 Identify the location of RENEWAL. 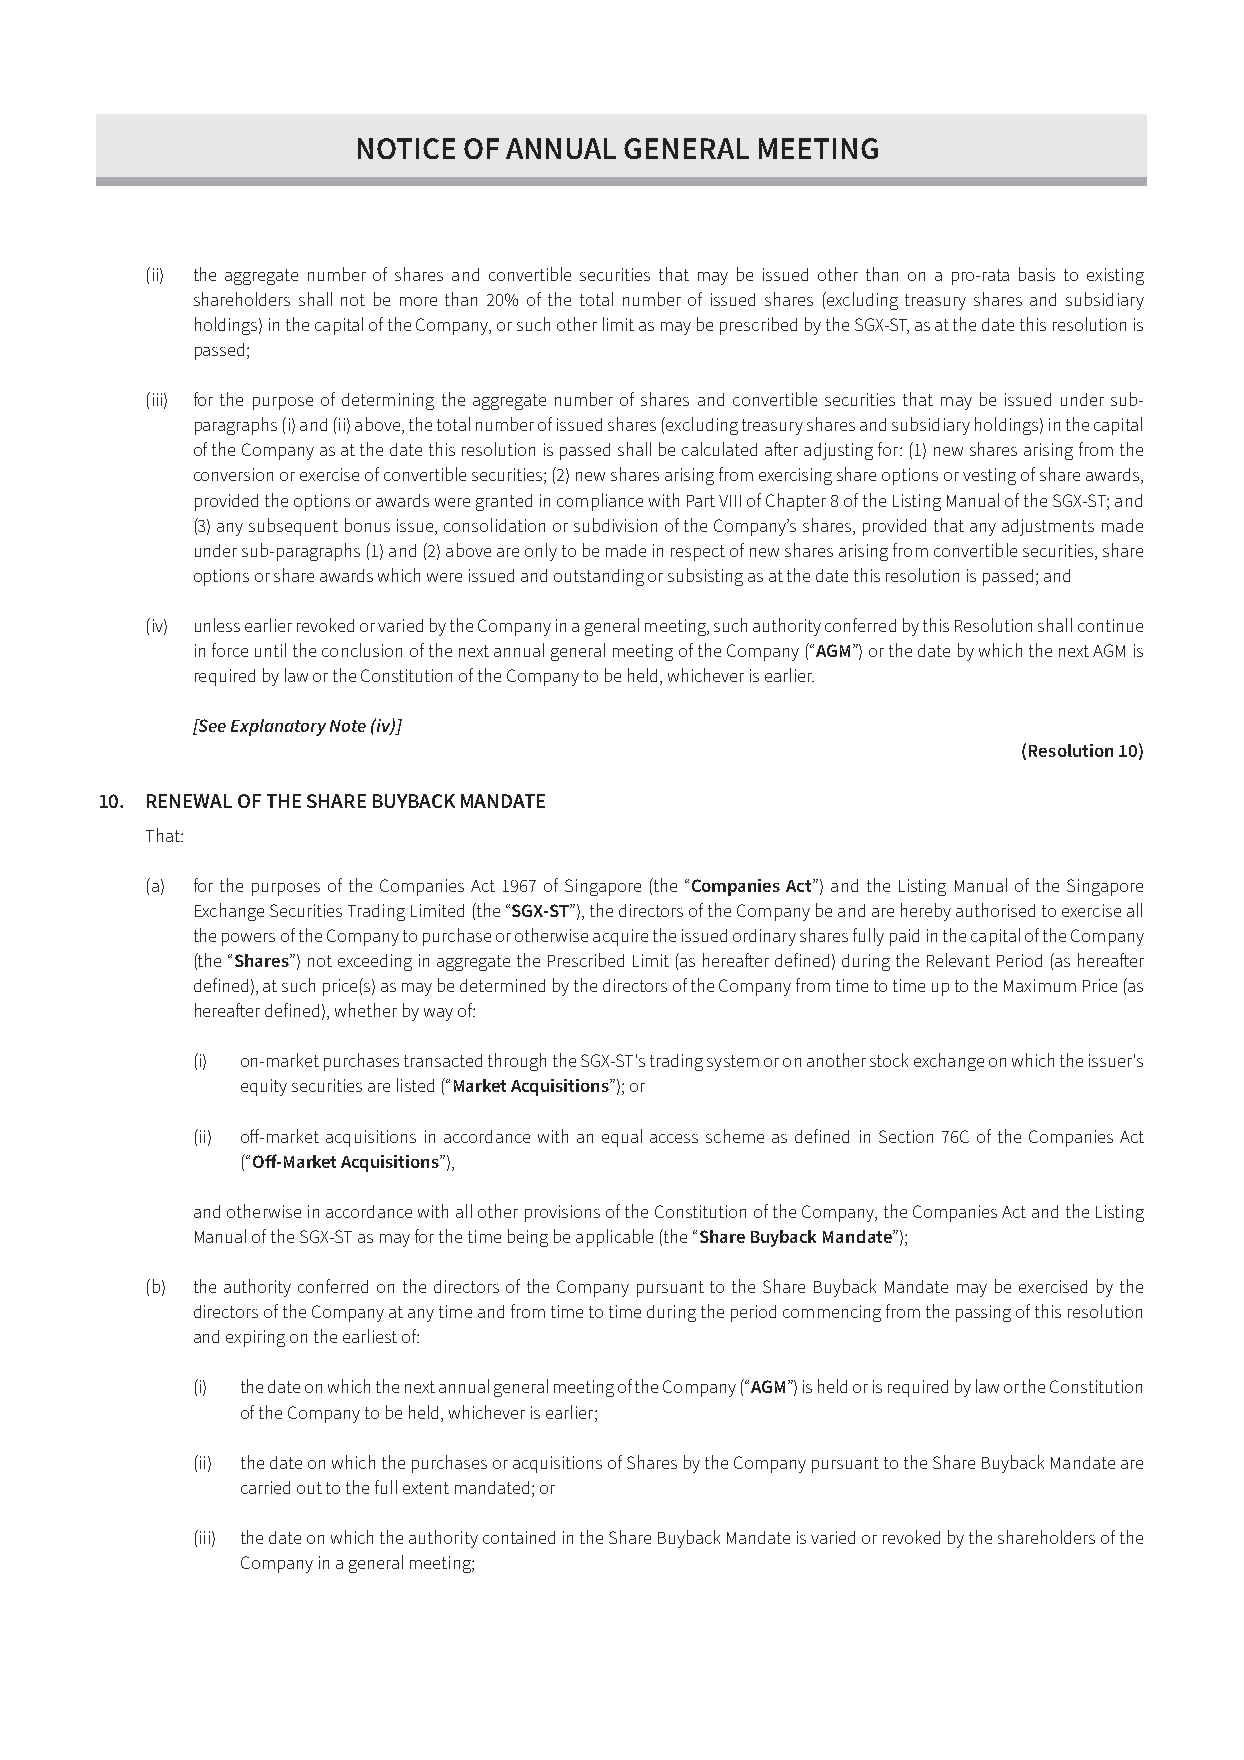
(189, 801).
